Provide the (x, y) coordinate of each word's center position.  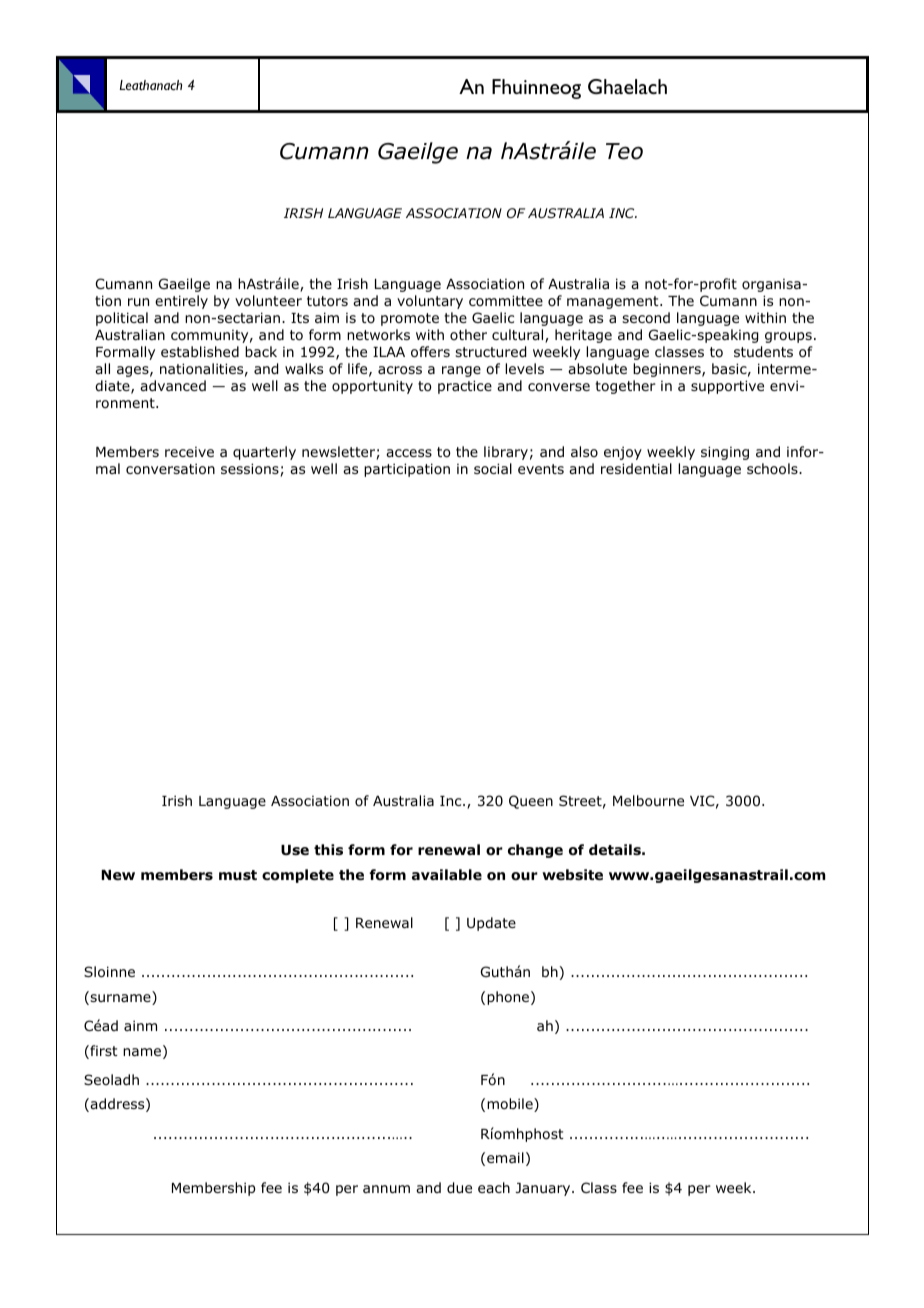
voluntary (430, 302)
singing (725, 453)
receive (189, 452)
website (572, 874)
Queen (531, 802)
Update (491, 924)
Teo (624, 151)
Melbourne (648, 801)
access (409, 453)
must (238, 875)
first (103, 1052)
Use (295, 850)
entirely (181, 302)
